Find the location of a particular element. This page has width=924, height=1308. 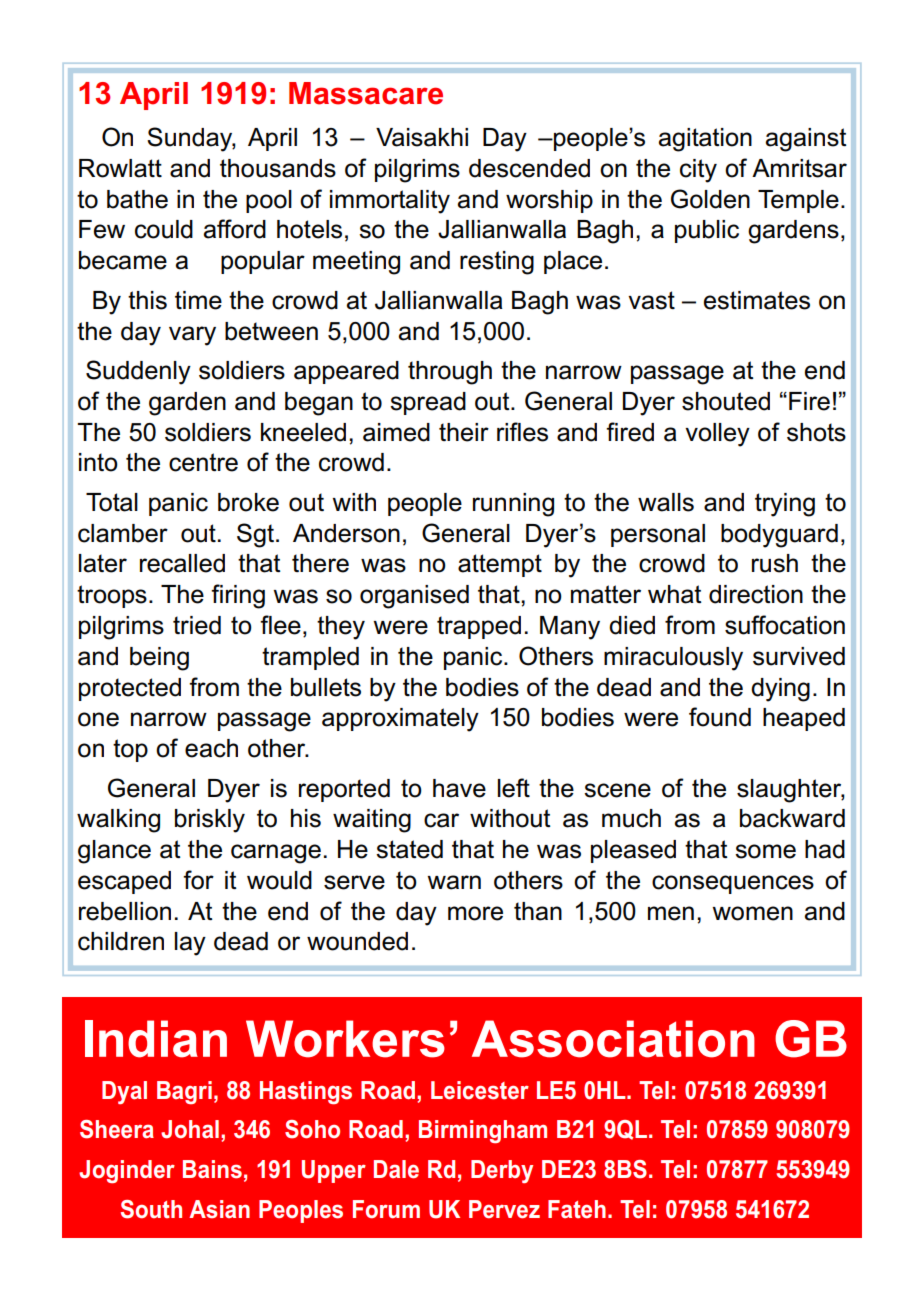

being is located at coordinates (159, 659).
